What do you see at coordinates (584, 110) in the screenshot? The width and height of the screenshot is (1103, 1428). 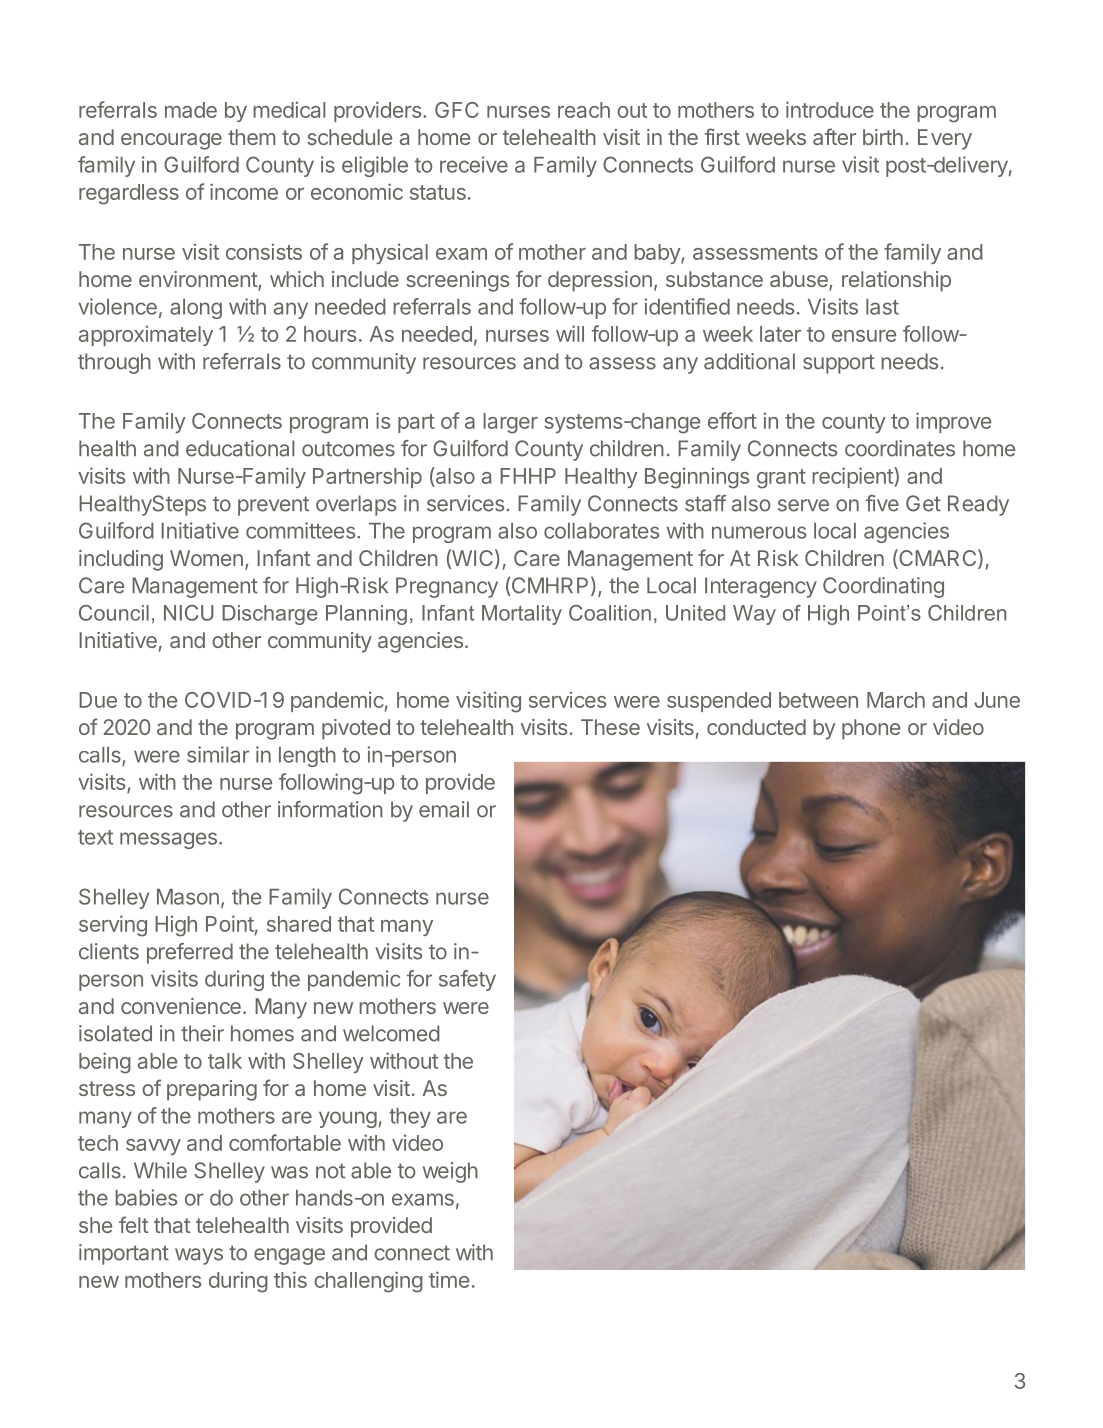 I see `reach` at bounding box center [584, 110].
